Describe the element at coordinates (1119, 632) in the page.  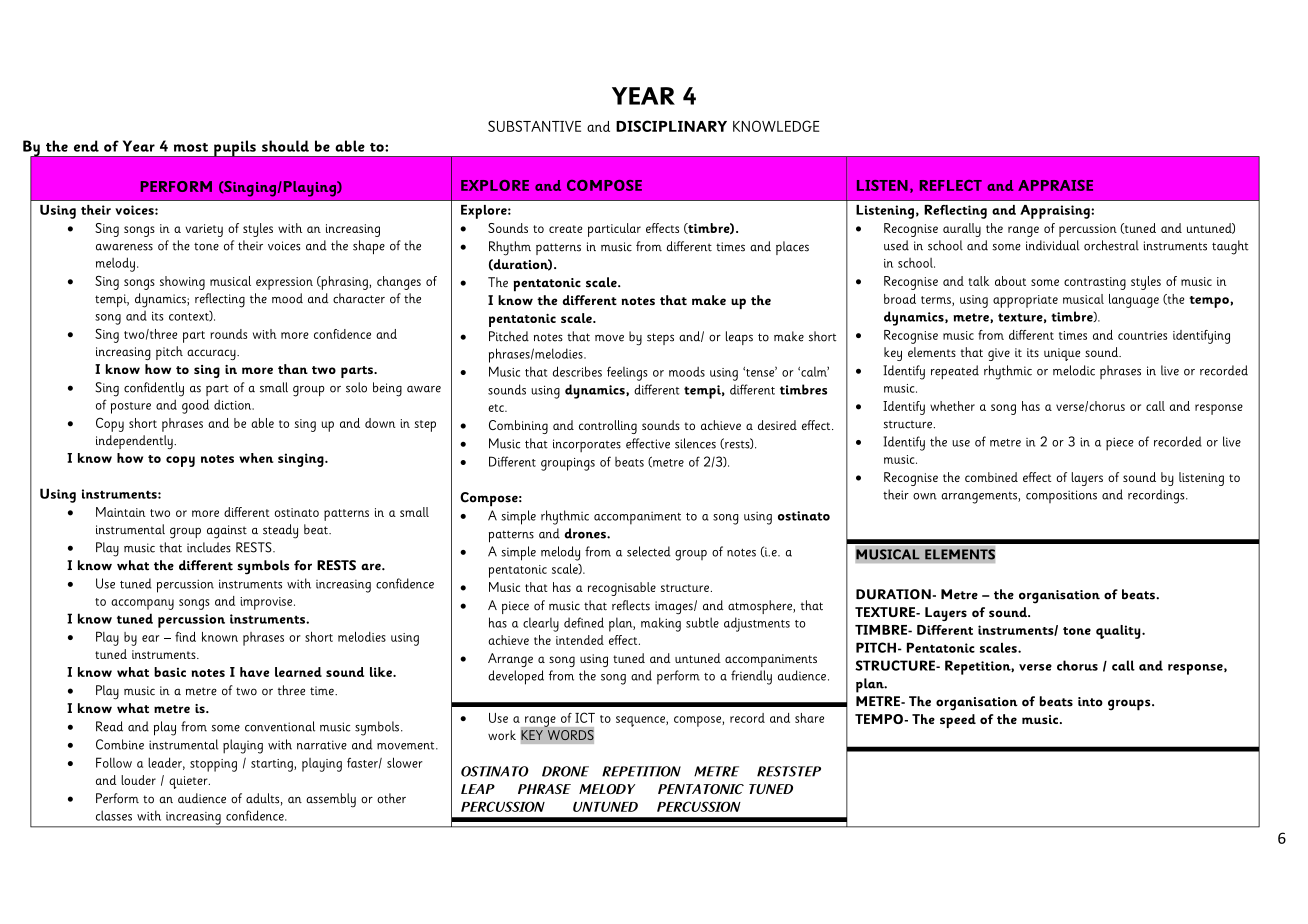
I see `quality` at that location.
